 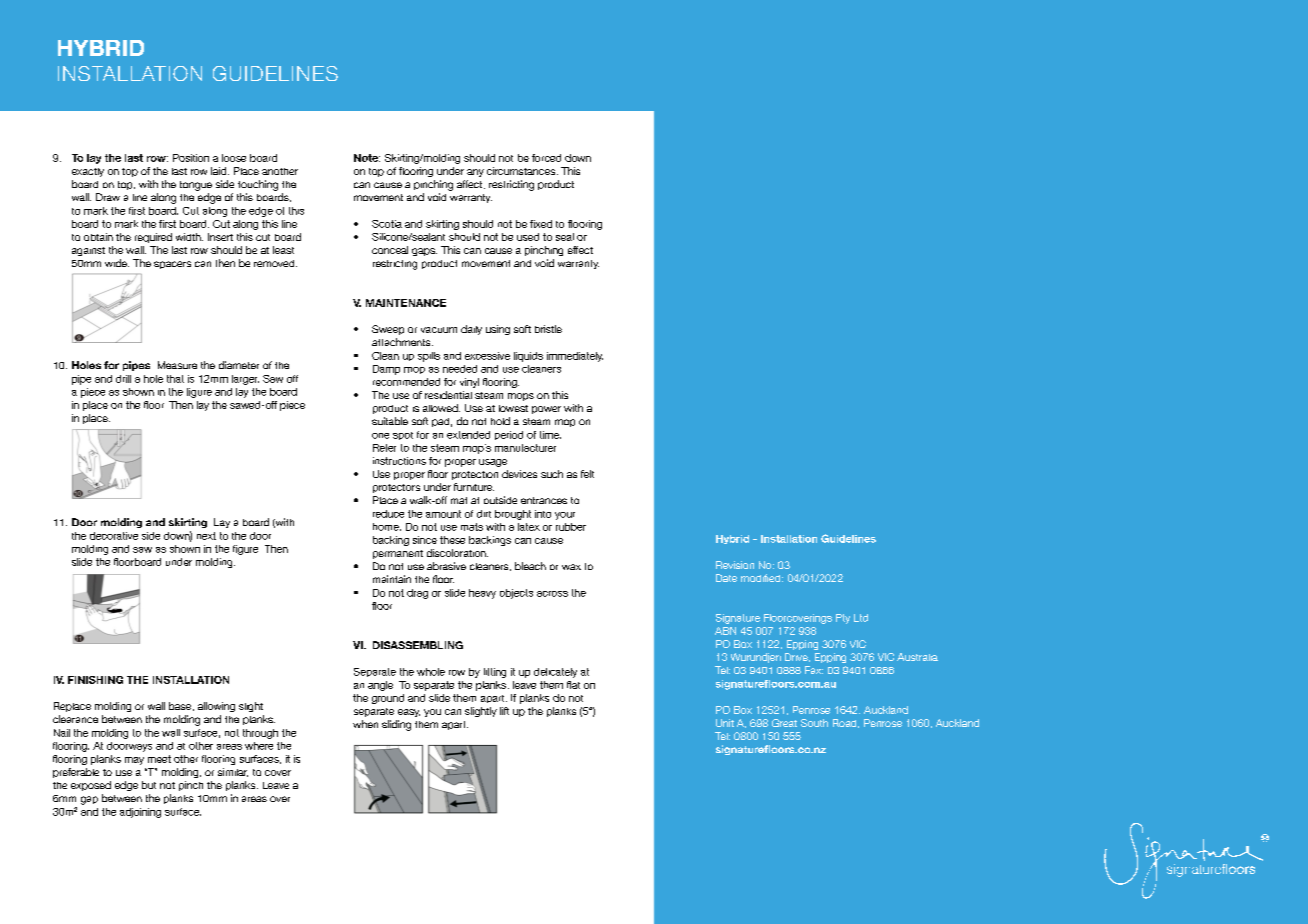 I want to click on immediately, so click(x=575, y=357).
